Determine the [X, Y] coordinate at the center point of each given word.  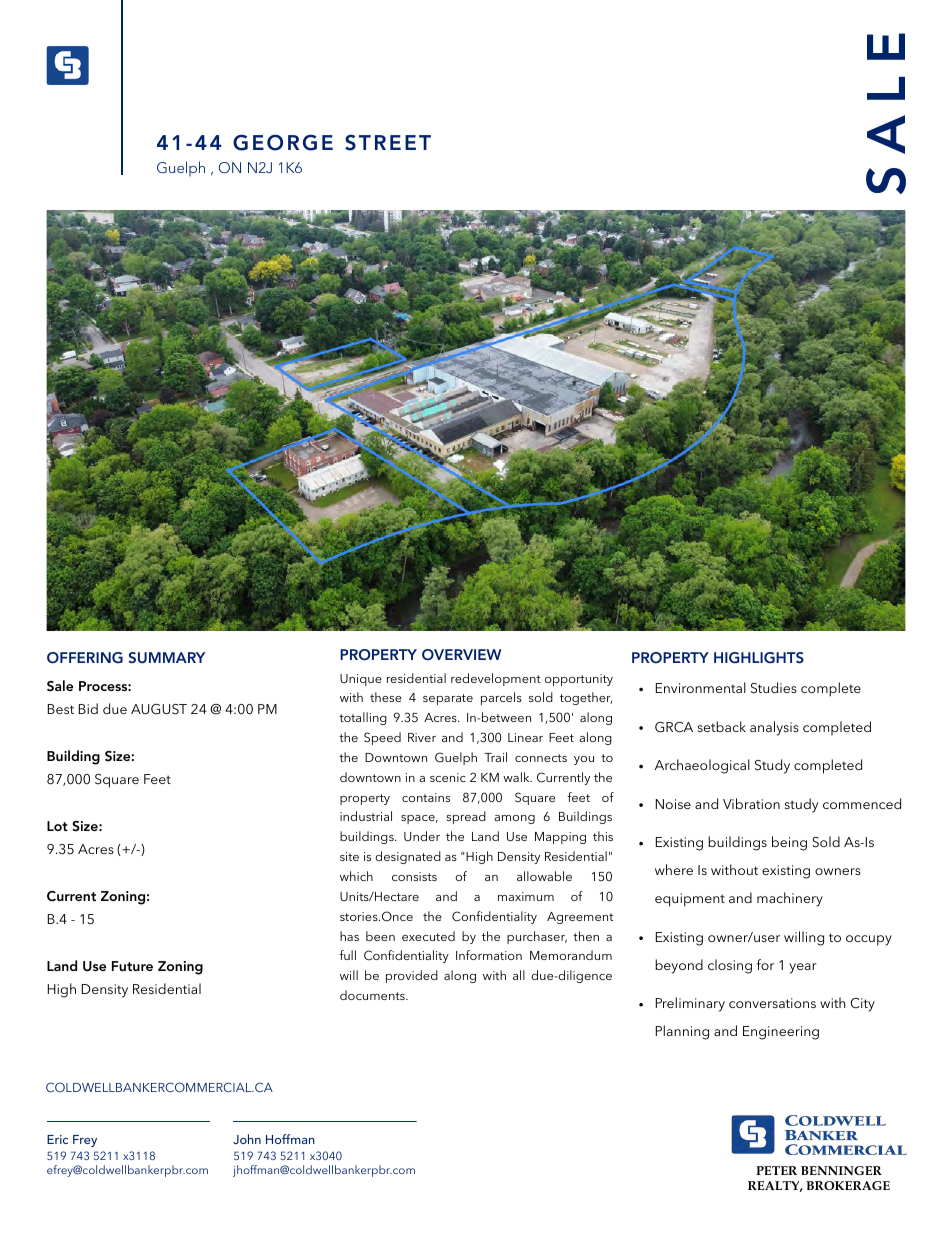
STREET [388, 142]
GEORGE [283, 142]
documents [373, 995]
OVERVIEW [461, 655]
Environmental [701, 687]
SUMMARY [167, 658]
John [247, 1139]
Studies [774, 688]
